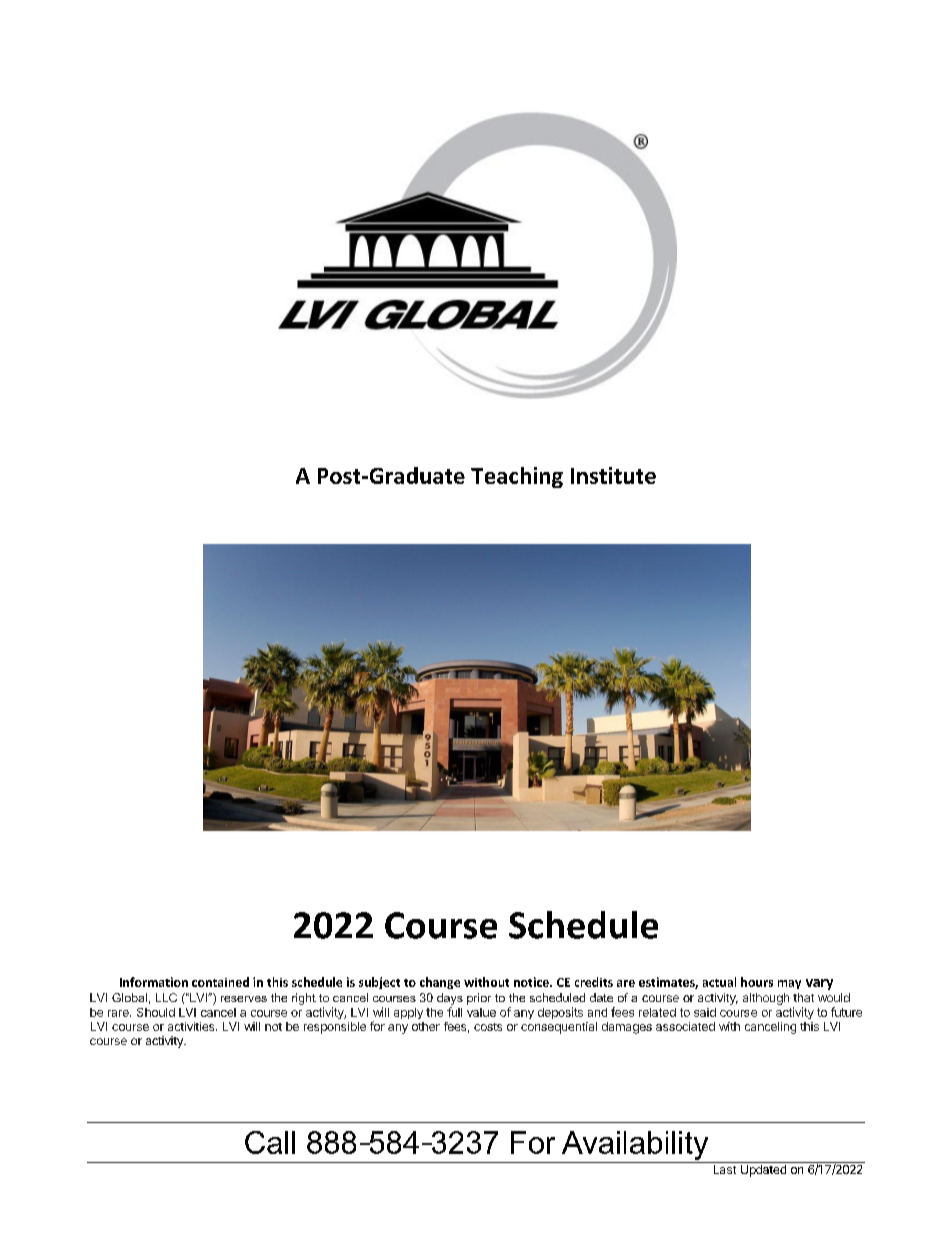 This page has height=1233, width=952. What do you see at coordinates (789, 984) in the page?
I see `may` at bounding box center [789, 984].
